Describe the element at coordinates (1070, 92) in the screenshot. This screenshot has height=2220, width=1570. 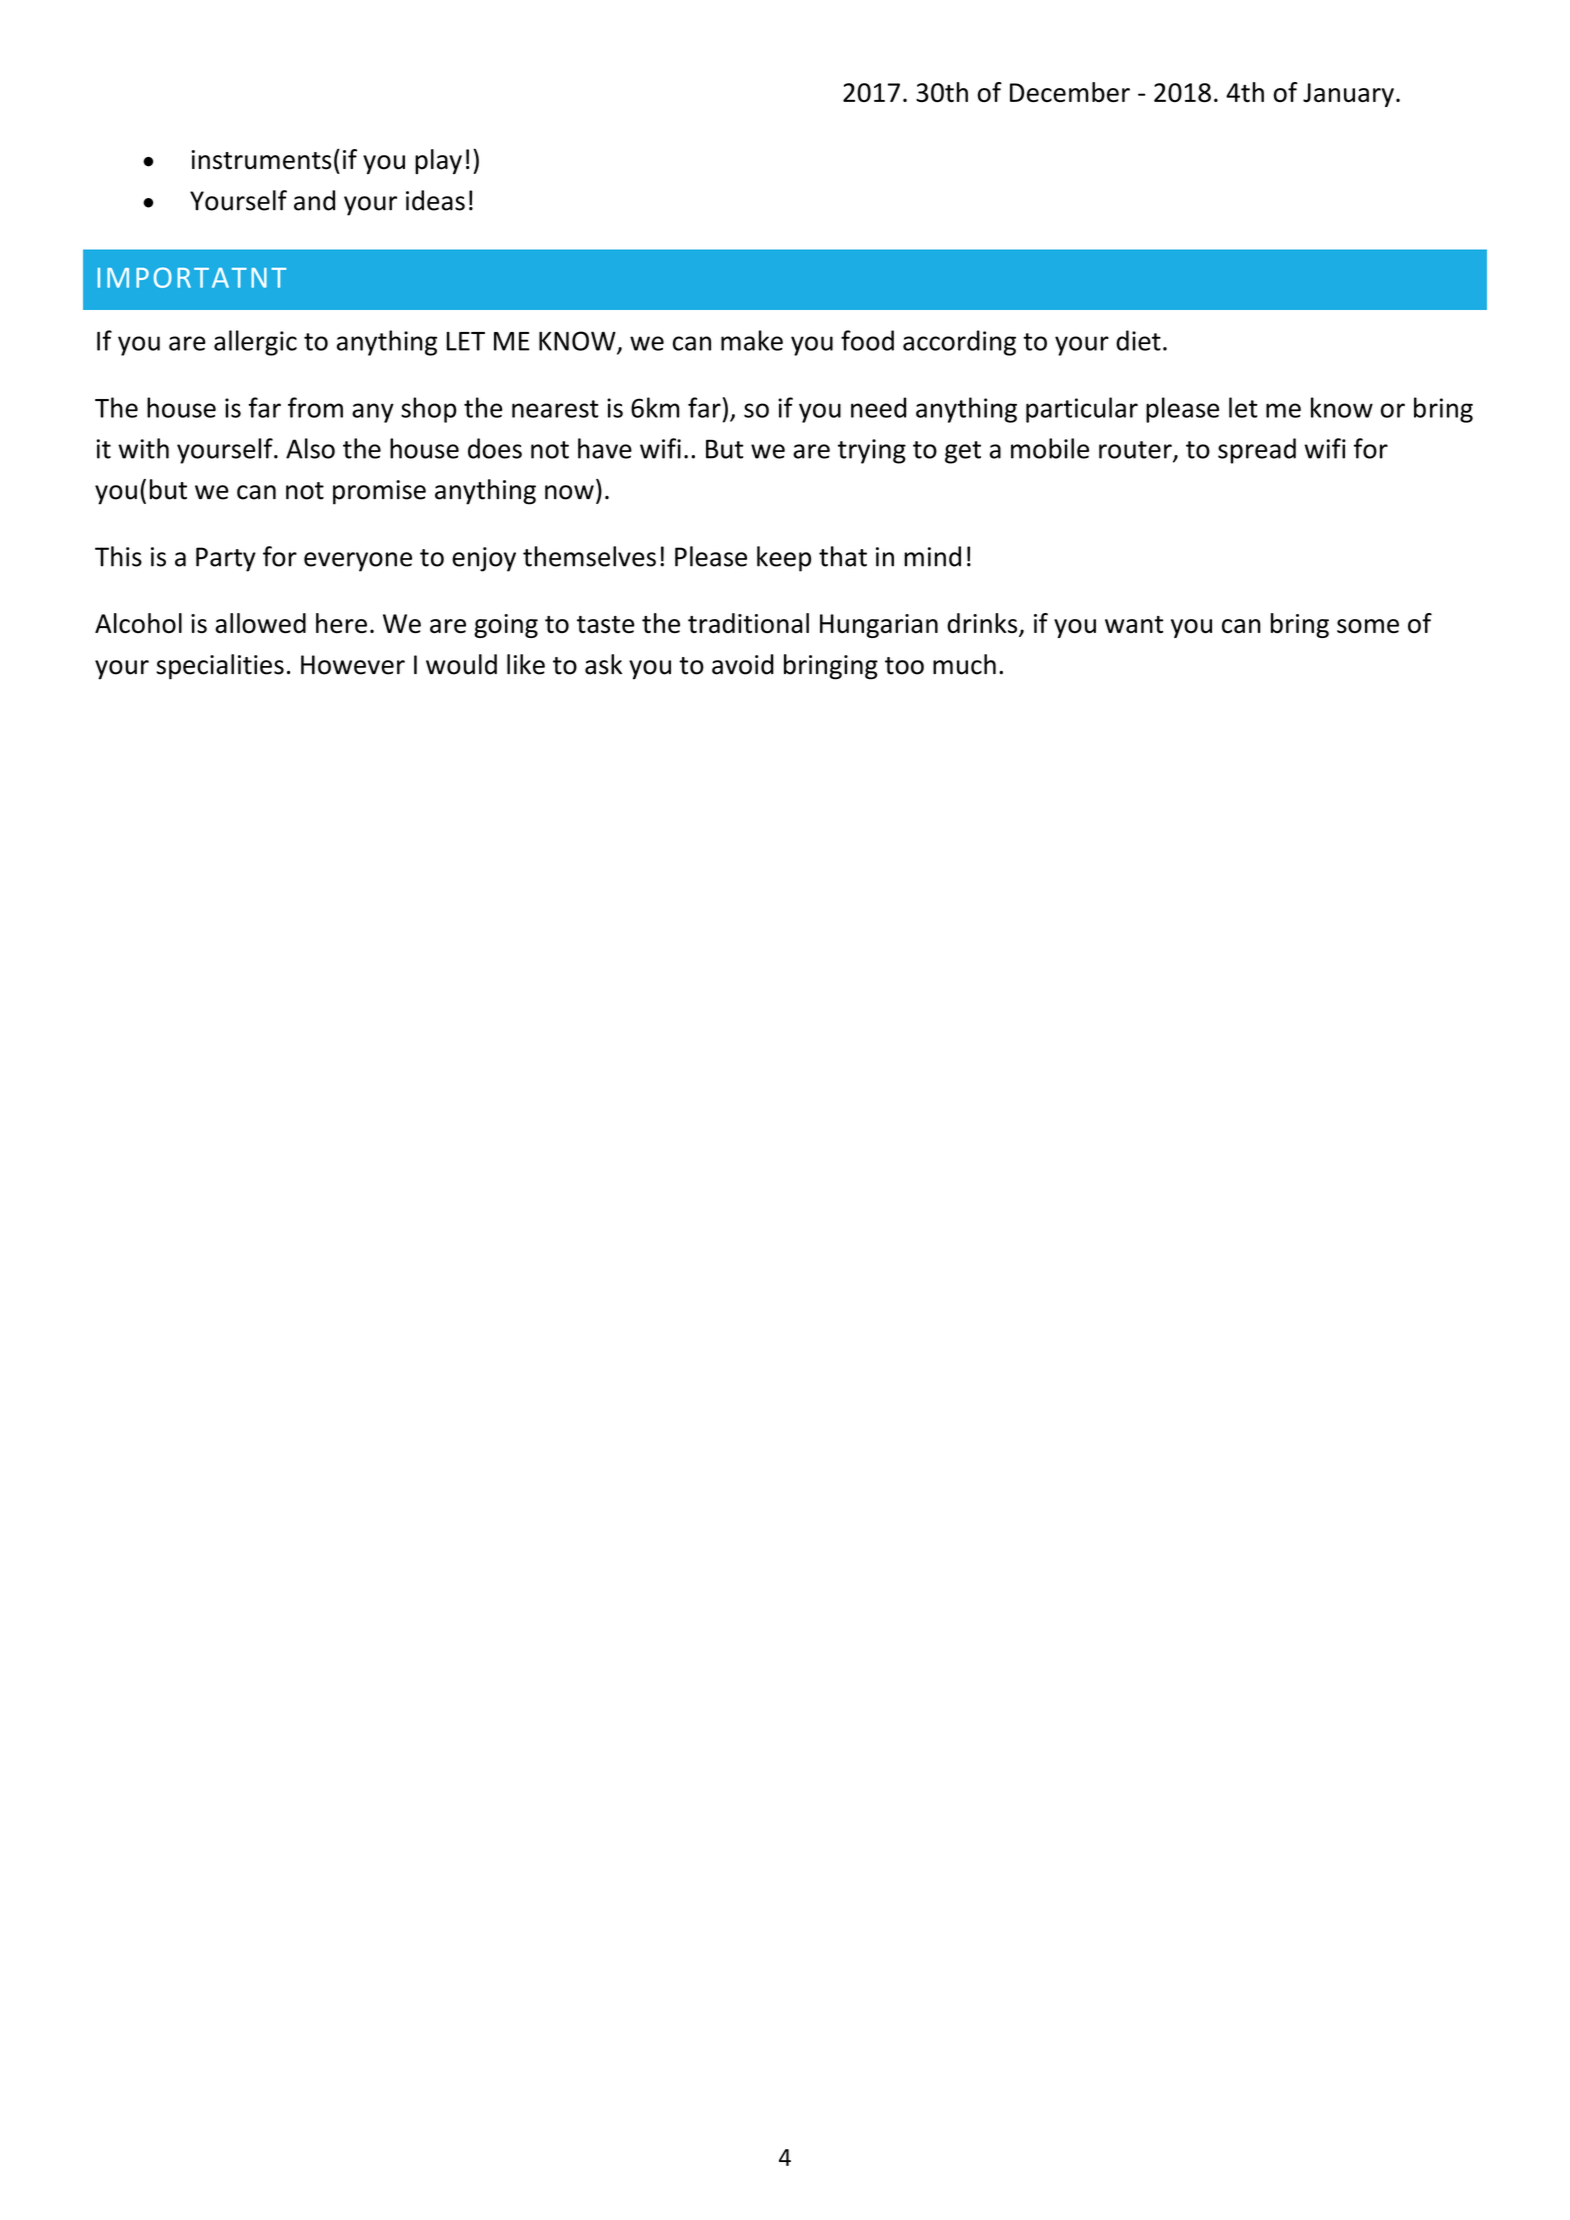
I see `December` at that location.
